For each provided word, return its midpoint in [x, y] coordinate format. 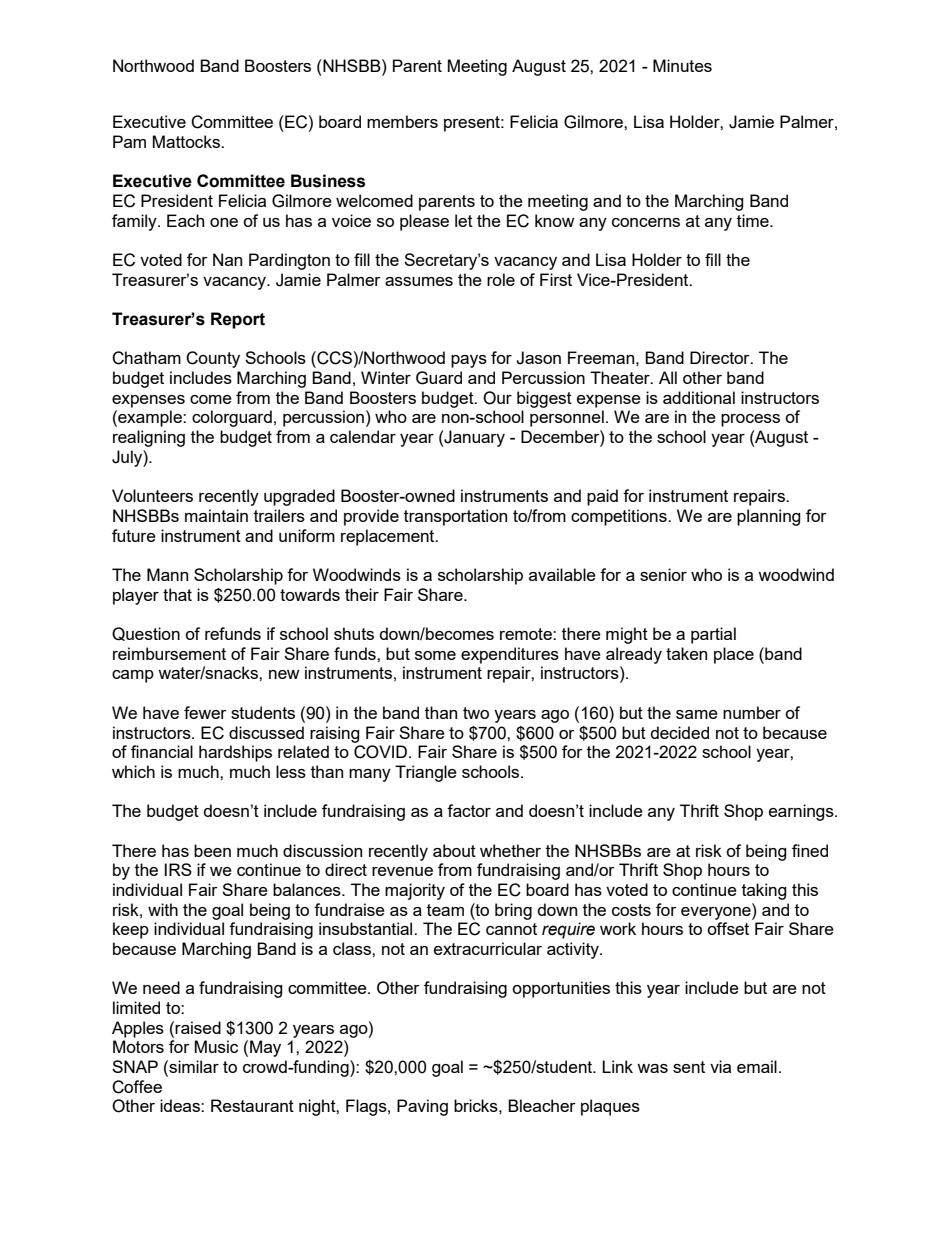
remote [527, 634]
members [402, 121]
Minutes [682, 65]
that [177, 594]
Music [216, 1046]
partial [713, 635]
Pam [129, 141]
